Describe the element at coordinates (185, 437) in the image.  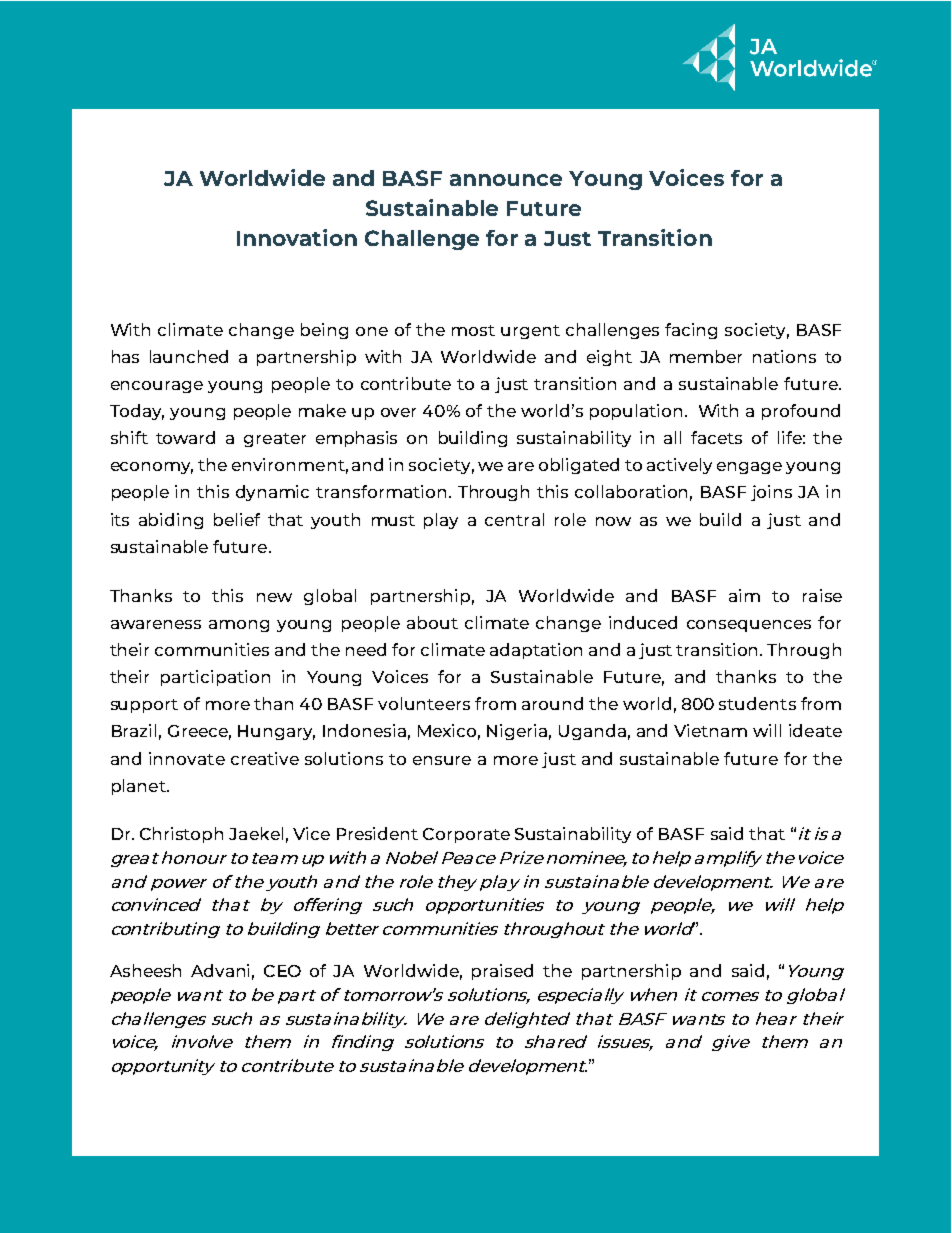
I see `toward` at that location.
